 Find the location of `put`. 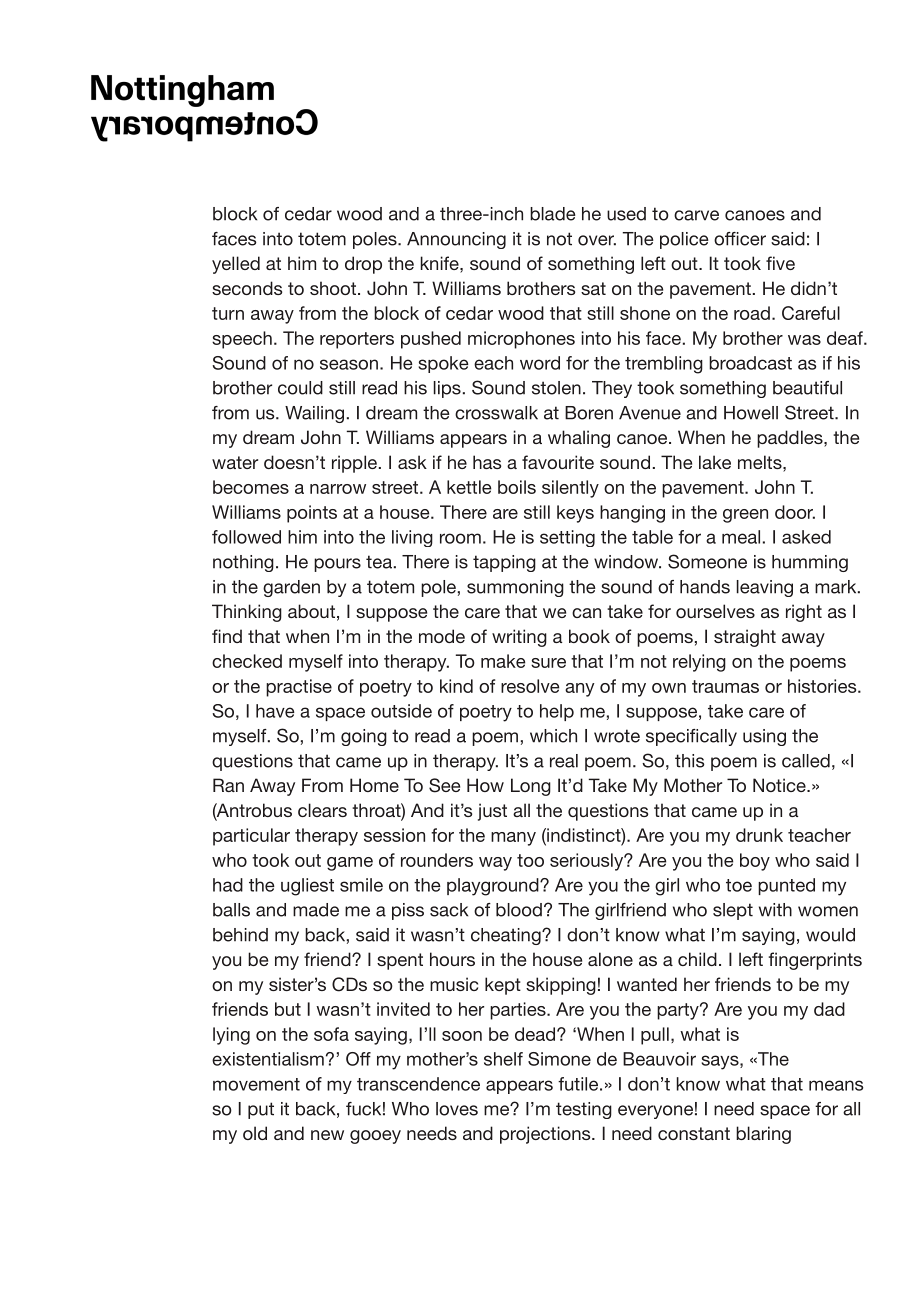

put is located at coordinates (261, 1110).
